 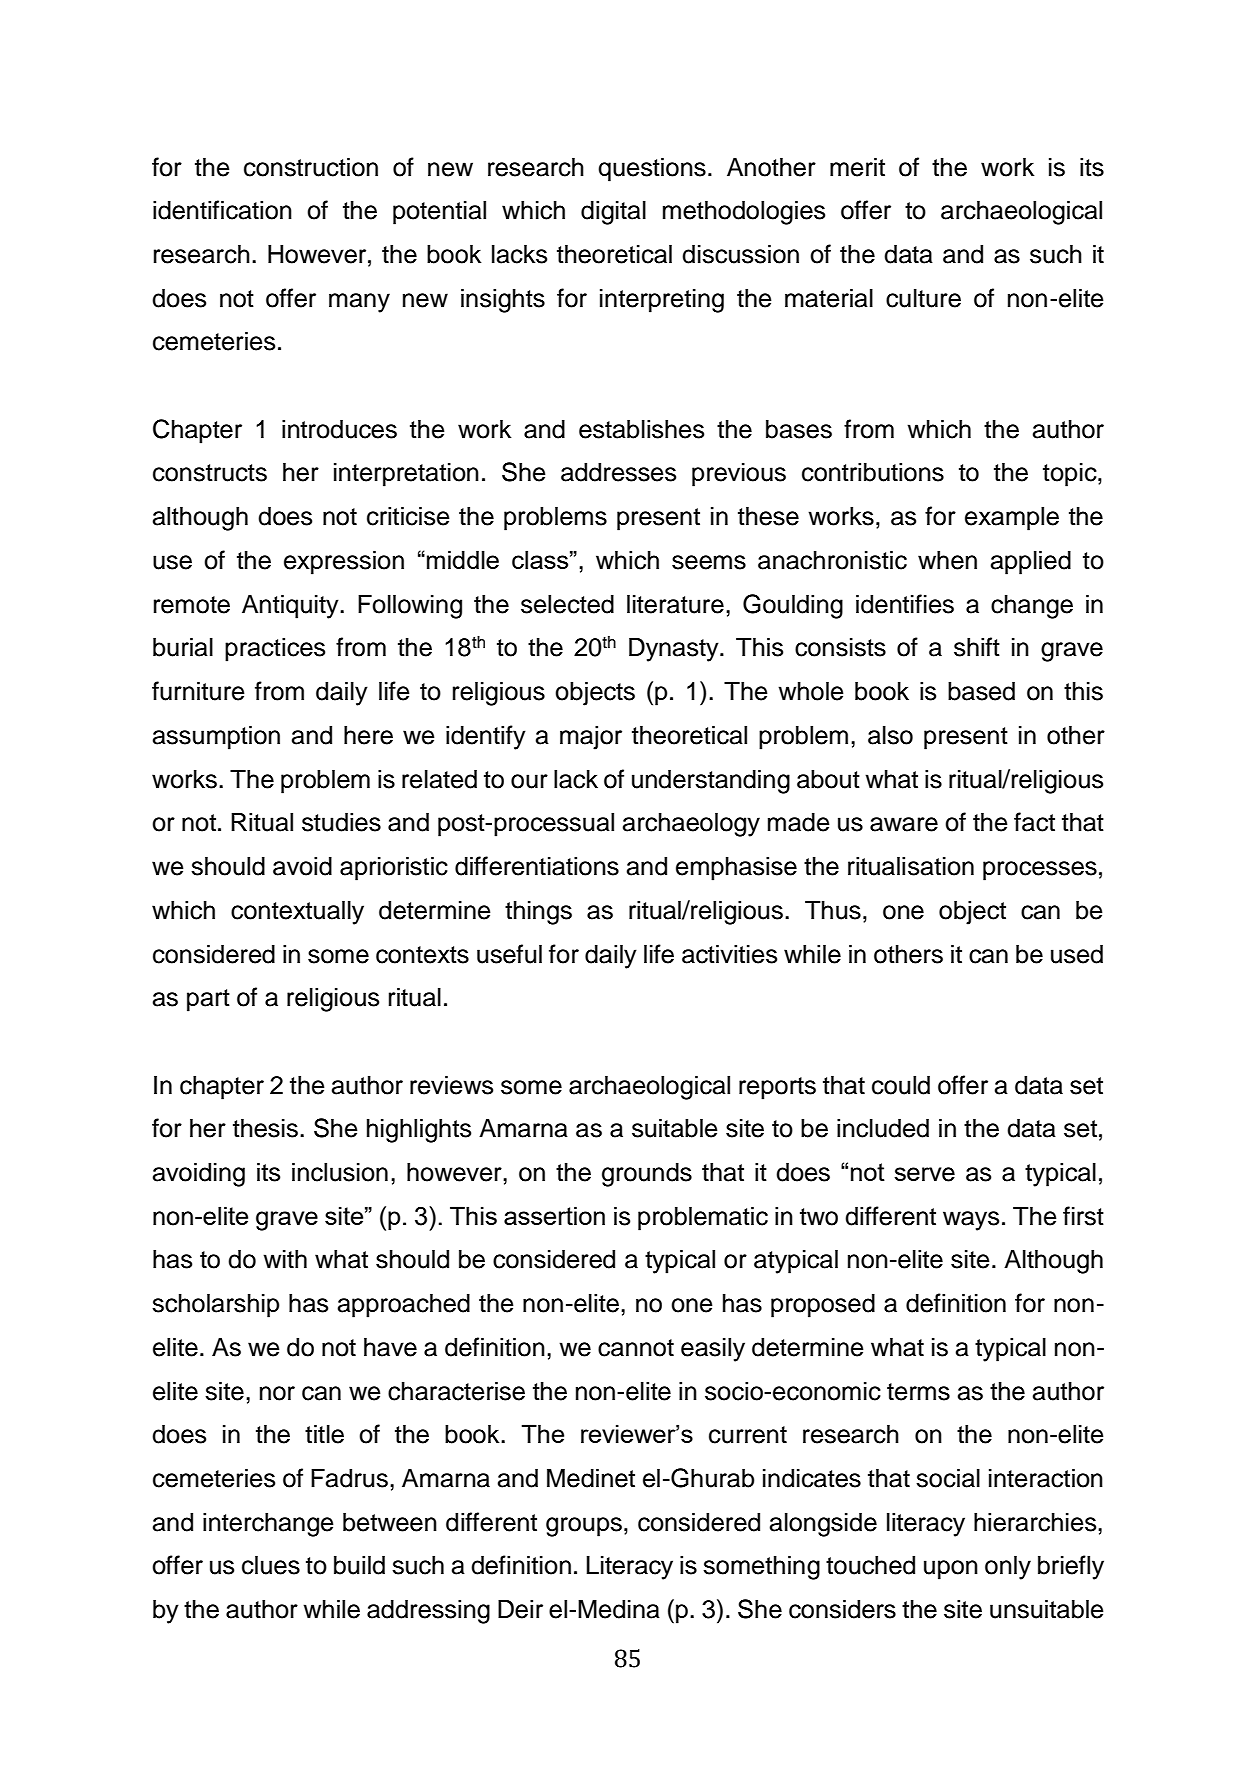 What do you see at coordinates (297, 912) in the image?
I see `contextually` at bounding box center [297, 912].
